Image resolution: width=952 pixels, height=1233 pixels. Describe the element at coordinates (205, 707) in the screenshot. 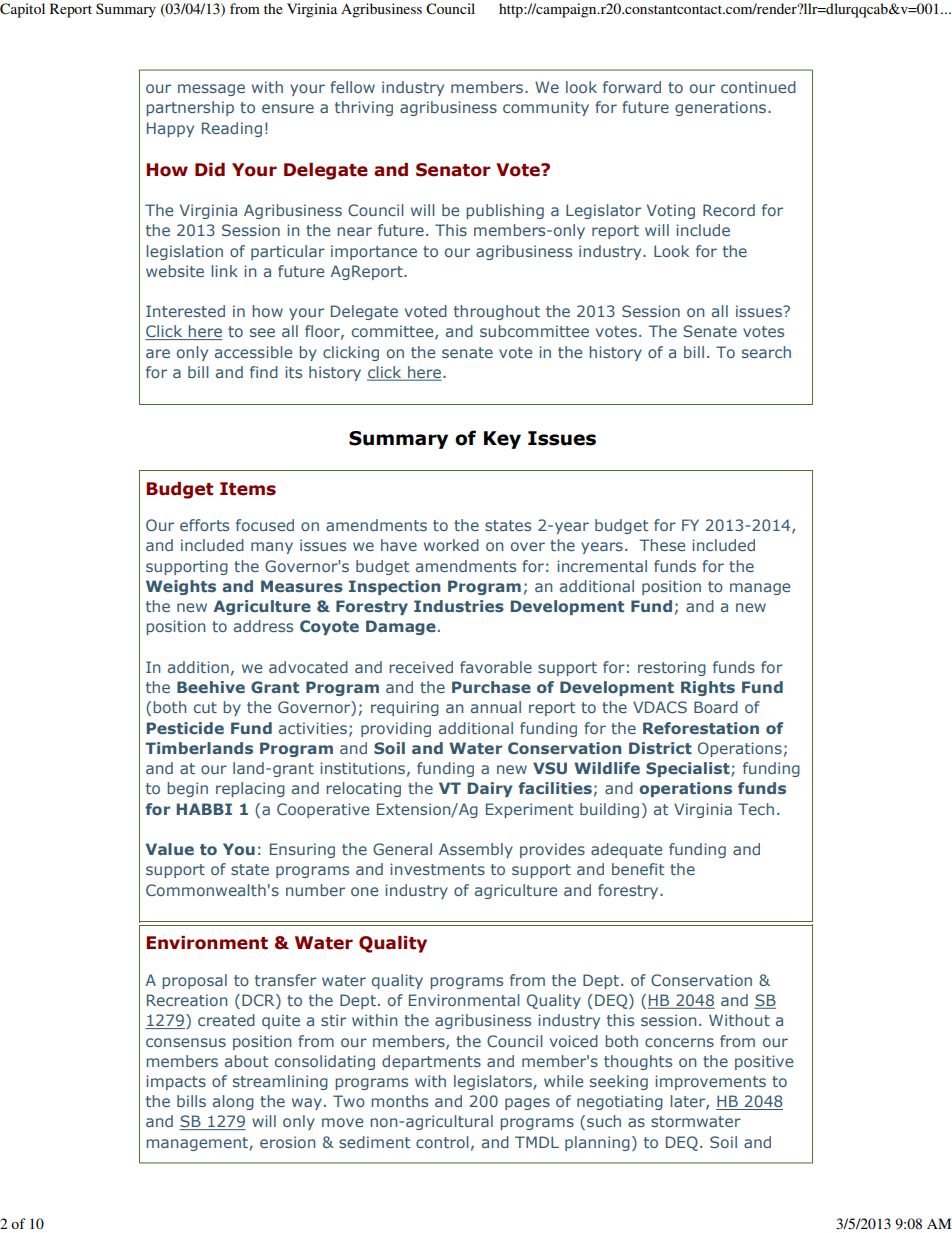

I see `cut` at that location.
